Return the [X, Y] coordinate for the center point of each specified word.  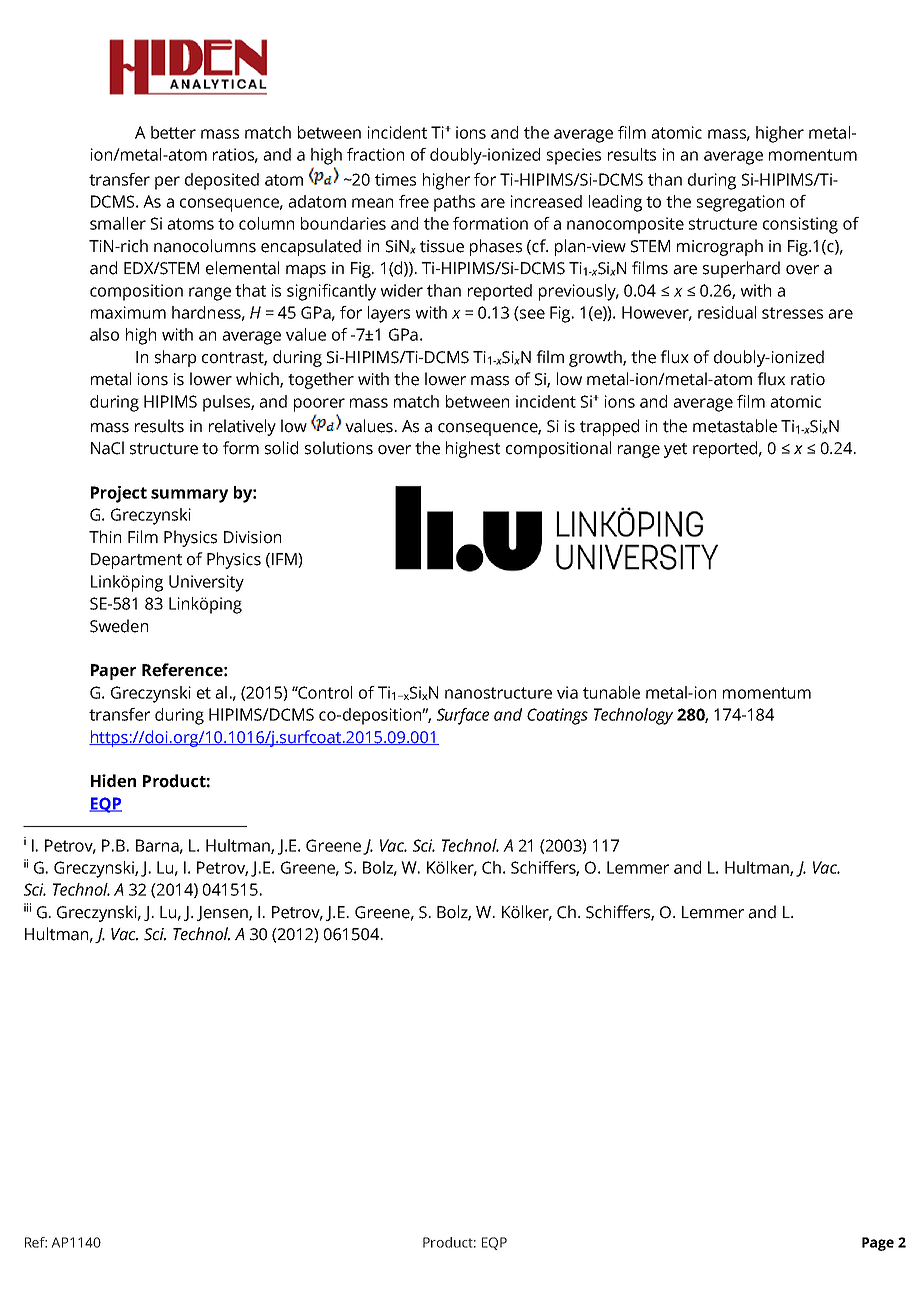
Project [119, 494]
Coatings [557, 716]
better [173, 132]
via [567, 692]
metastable [735, 426]
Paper [113, 672]
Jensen [223, 913]
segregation [740, 203]
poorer [319, 405]
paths [454, 203]
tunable [611, 692]
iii [27, 907]
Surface [463, 716]
